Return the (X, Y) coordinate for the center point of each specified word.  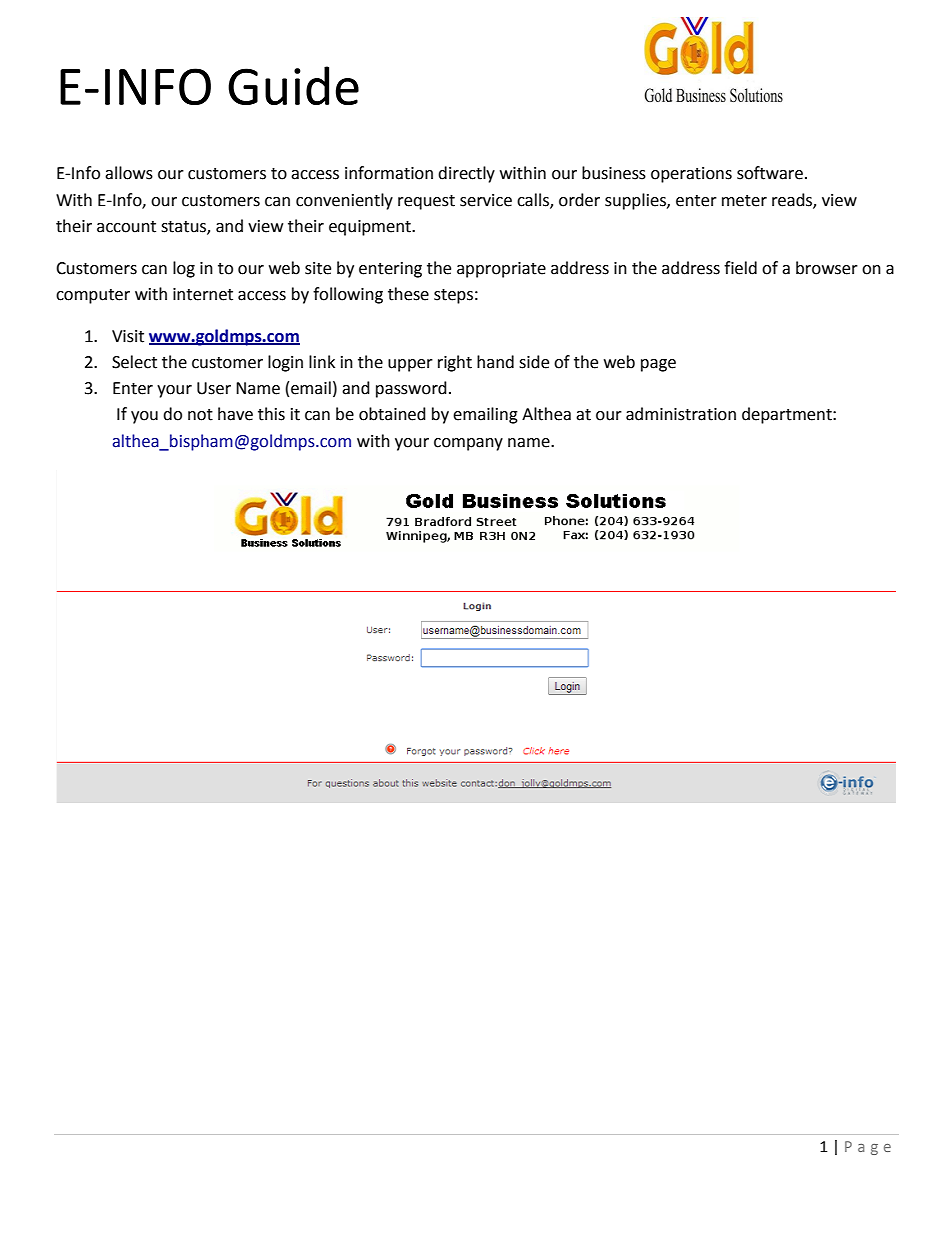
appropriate (501, 270)
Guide (293, 85)
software (770, 173)
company (468, 444)
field (740, 268)
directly (466, 174)
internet (203, 294)
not (200, 415)
